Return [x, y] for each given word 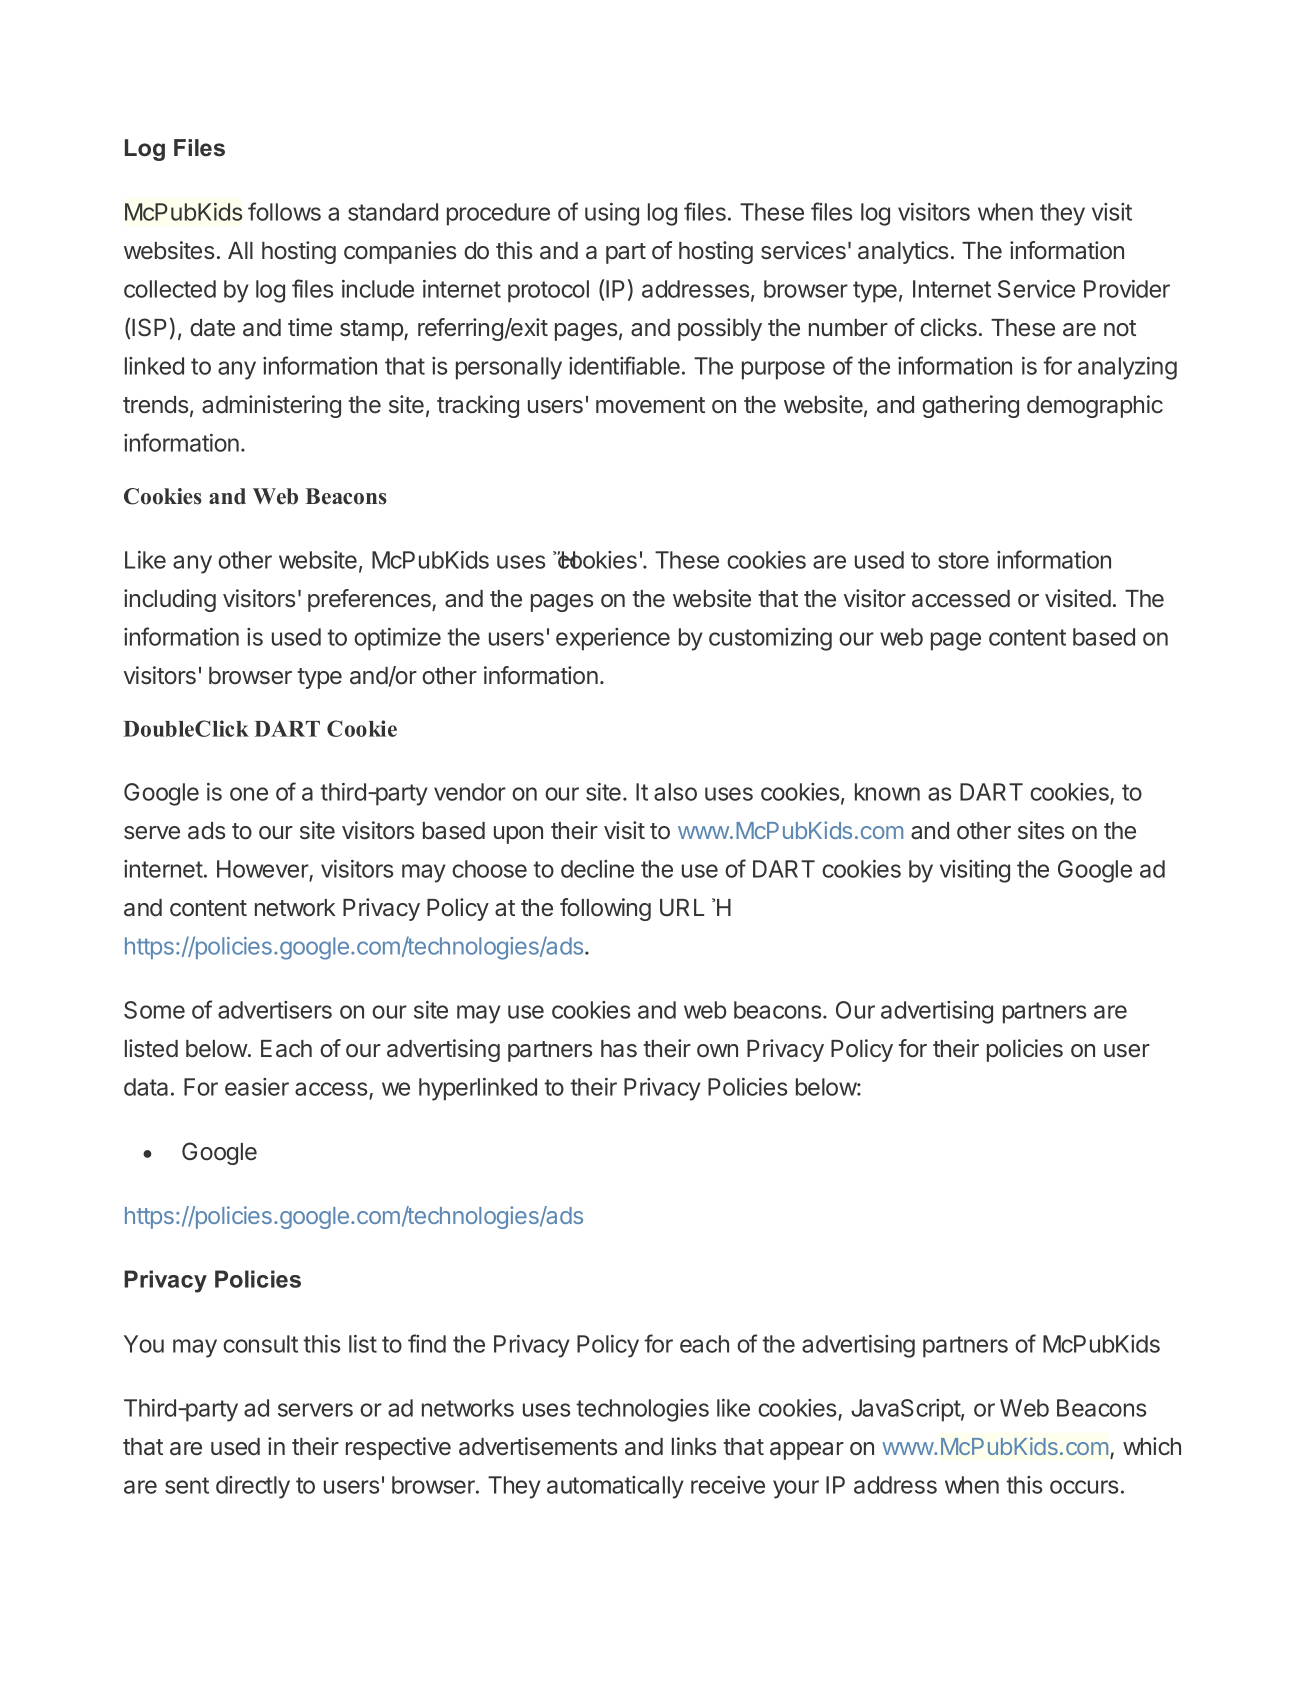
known [887, 792]
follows [284, 211]
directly [253, 1487]
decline [597, 869]
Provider [1127, 289]
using [612, 214]
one [249, 794]
